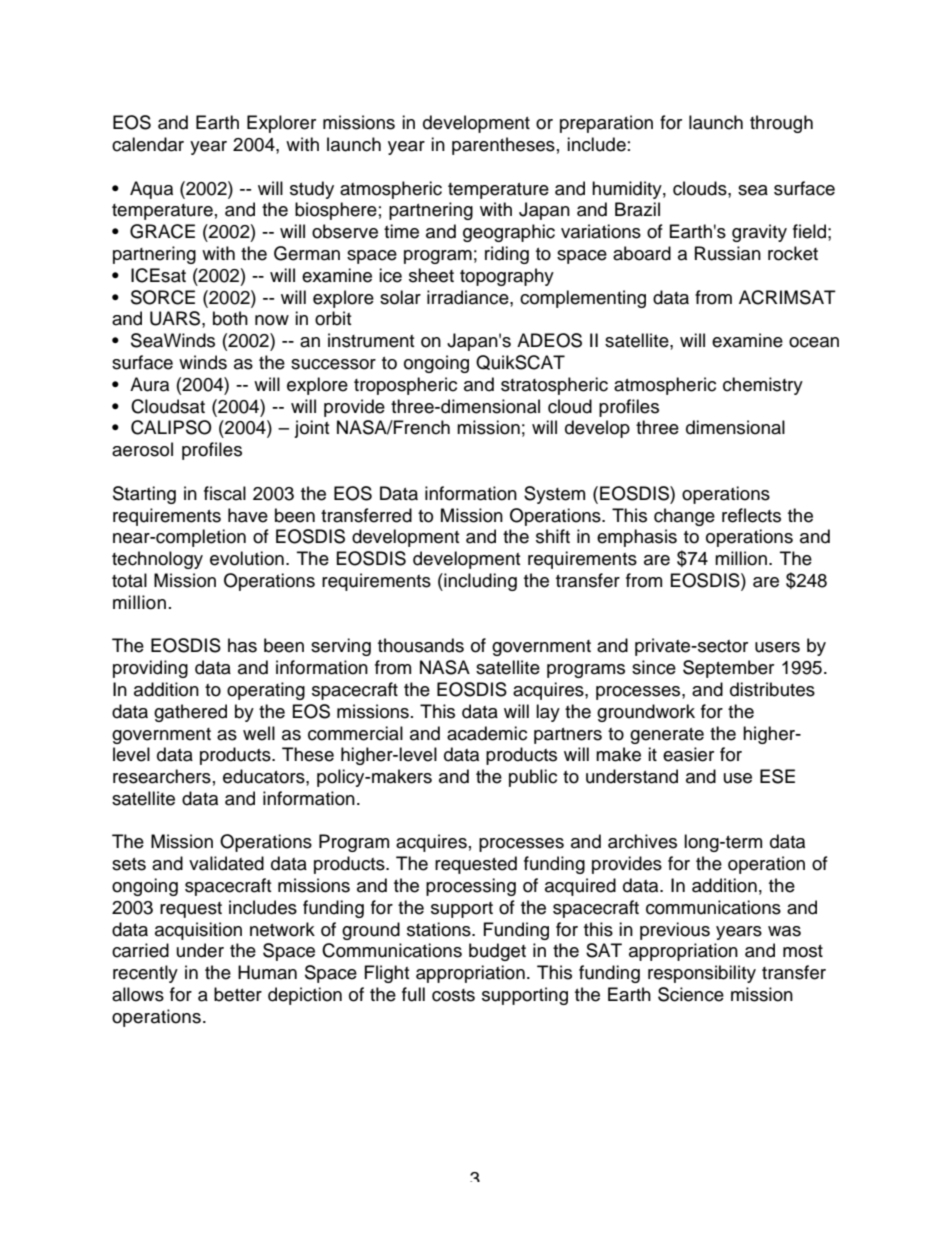  Describe the element at coordinates (497, 952) in the page. I see `budget` at that location.
